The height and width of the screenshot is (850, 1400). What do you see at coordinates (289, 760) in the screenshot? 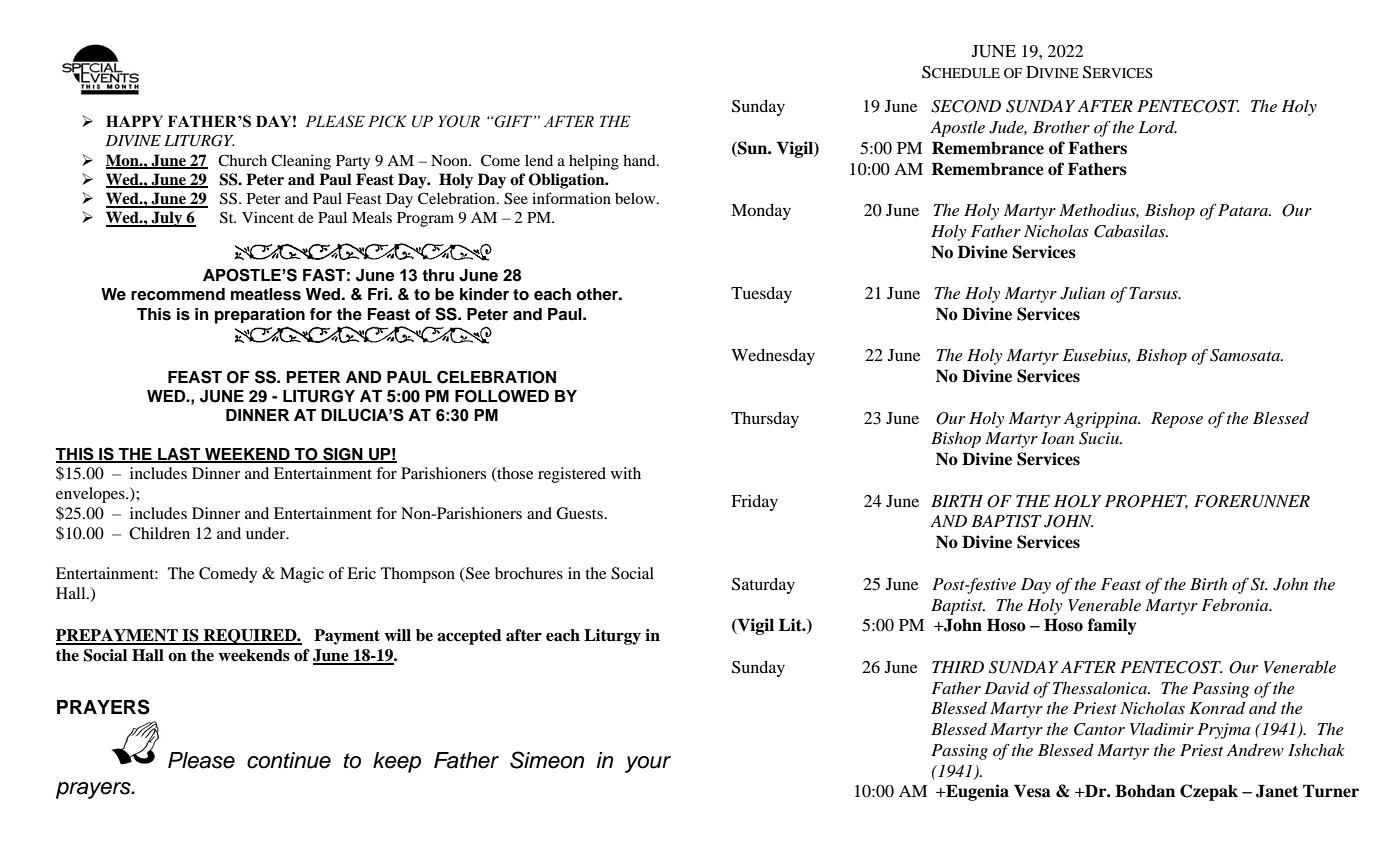
I see `continue` at bounding box center [289, 760].
